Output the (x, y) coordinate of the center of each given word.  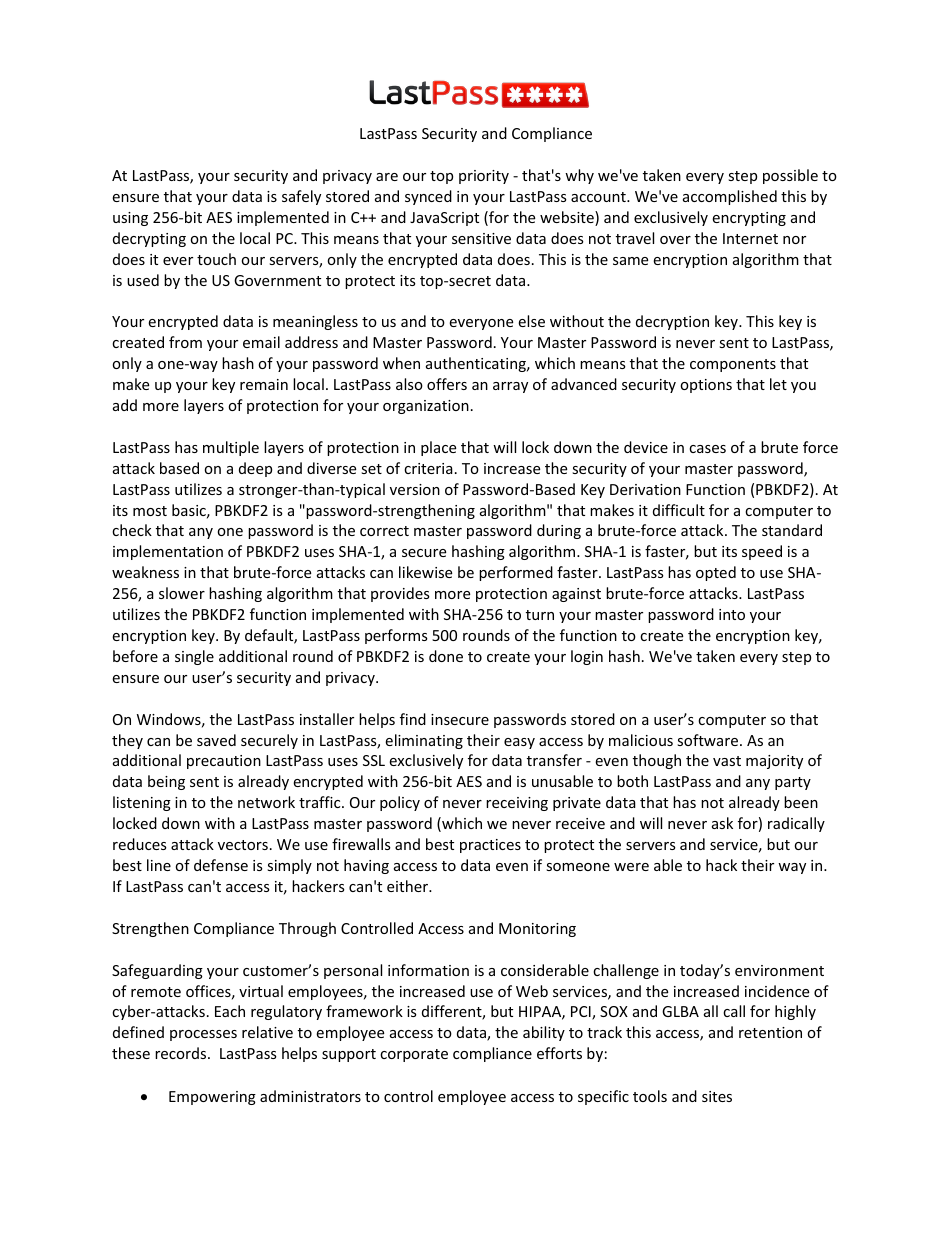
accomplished (730, 197)
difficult (679, 510)
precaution (224, 762)
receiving (517, 804)
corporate (414, 1055)
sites (717, 1096)
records (182, 1053)
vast (727, 761)
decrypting (149, 239)
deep (255, 469)
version (415, 489)
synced (428, 197)
